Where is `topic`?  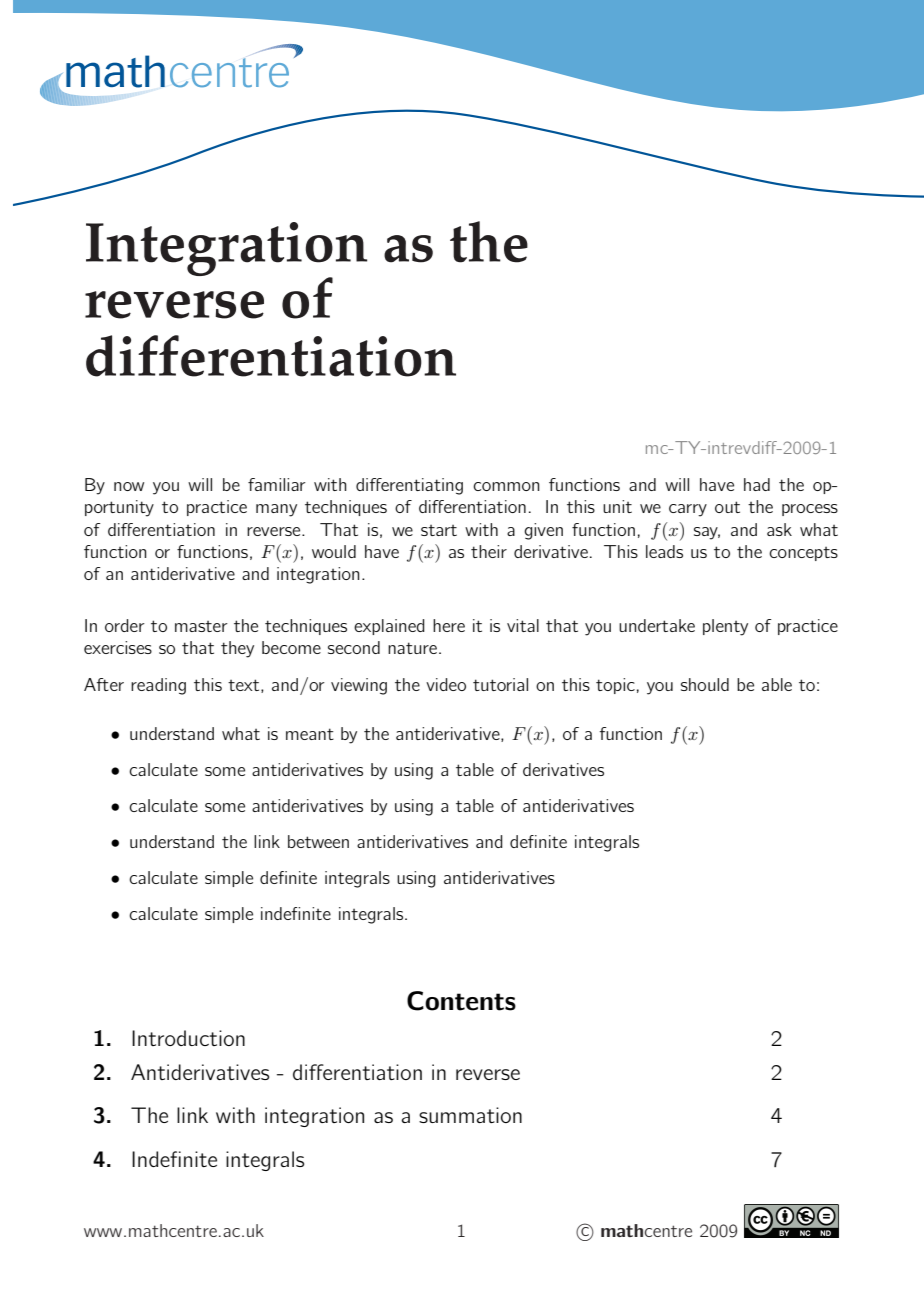 topic is located at coordinates (615, 686).
